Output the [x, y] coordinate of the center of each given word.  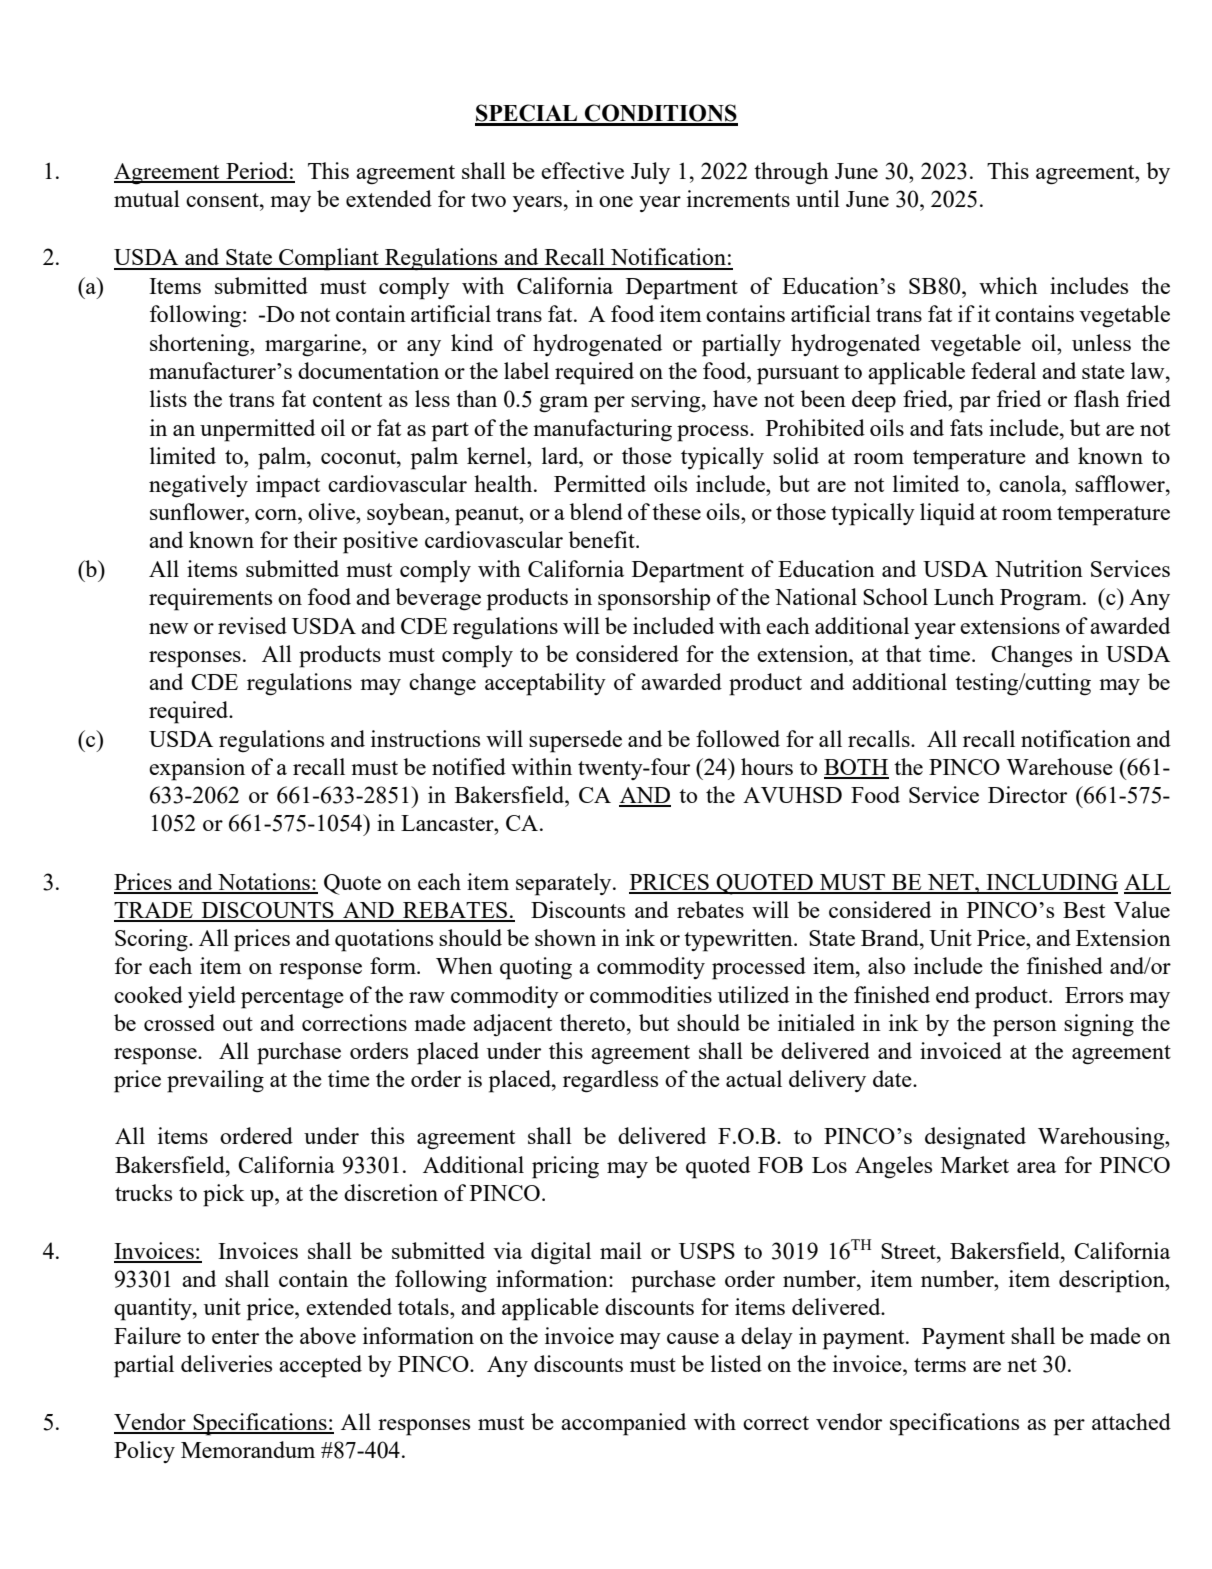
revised [252, 625]
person [1025, 1028]
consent [223, 200]
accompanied [623, 1424]
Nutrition [1039, 568]
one [616, 201]
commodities [651, 994]
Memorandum [248, 1449]
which [1008, 285]
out [238, 1024]
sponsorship [654, 599]
